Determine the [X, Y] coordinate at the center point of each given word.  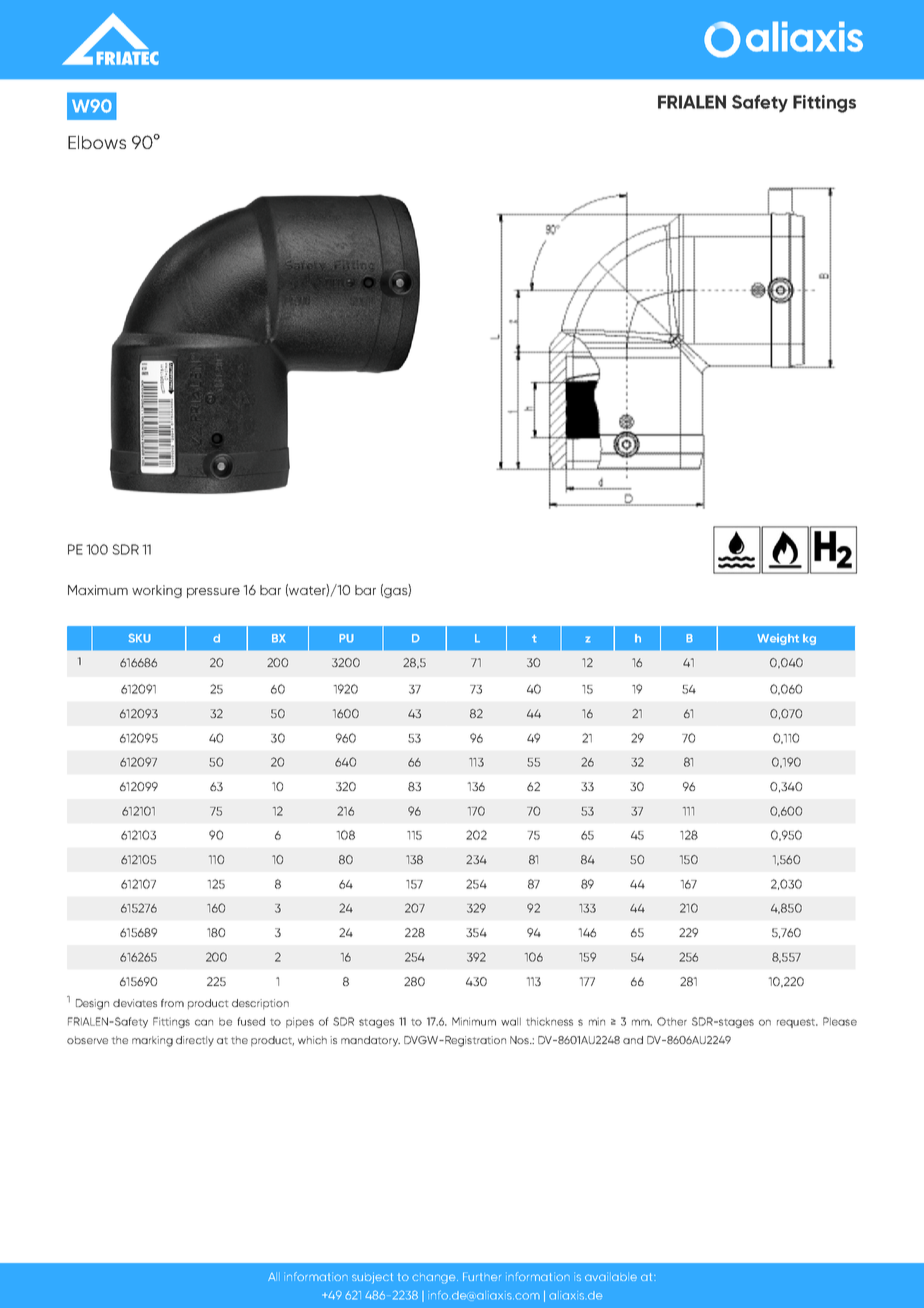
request [797, 1023]
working [157, 591]
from [172, 1003]
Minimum [474, 1021]
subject [372, 1278]
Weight [778, 639]
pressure [213, 593]
